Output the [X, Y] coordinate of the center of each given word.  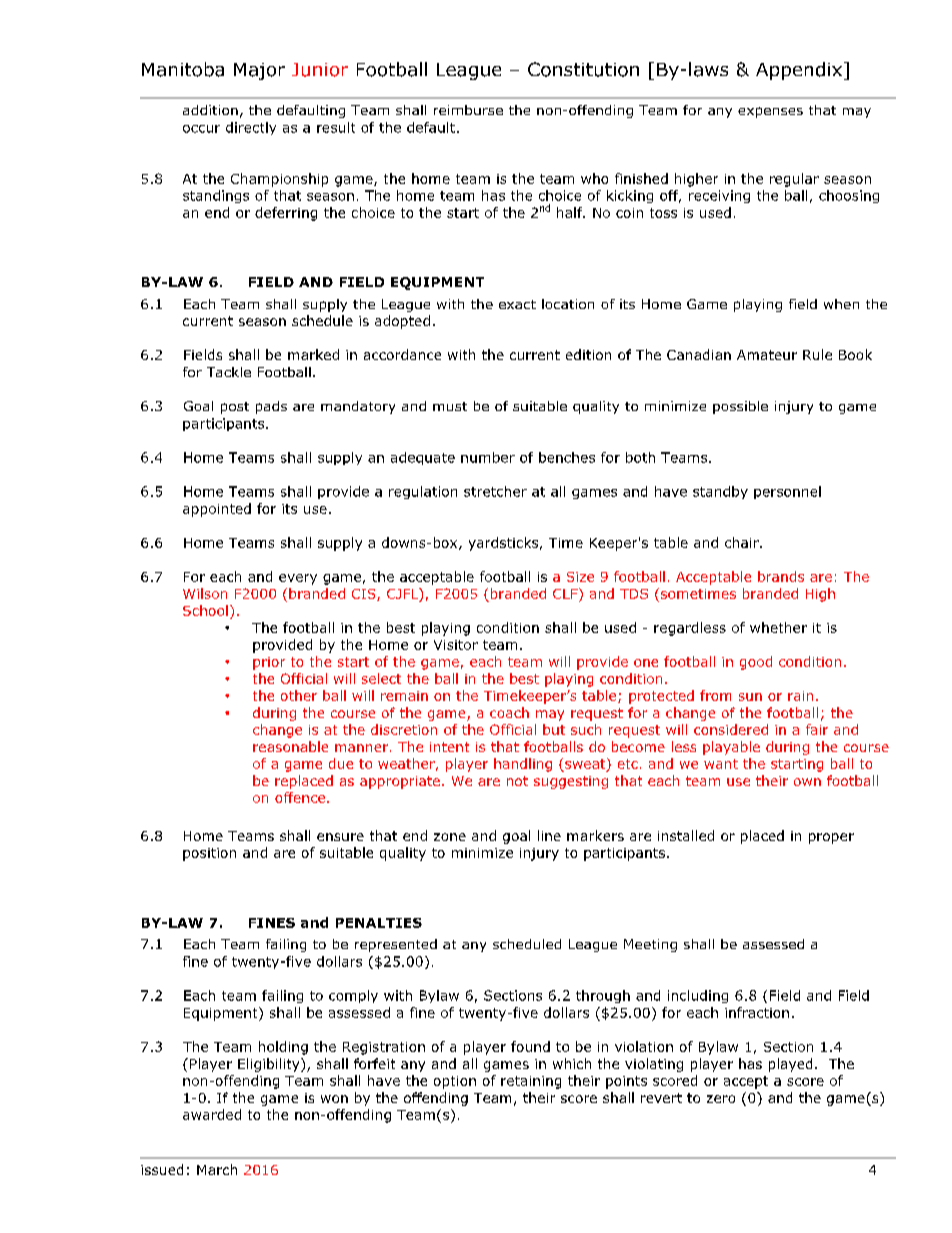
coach [509, 712]
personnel [787, 492]
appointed [217, 510]
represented [396, 945]
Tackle [229, 372]
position [209, 854]
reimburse [468, 110]
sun [750, 697]
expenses [770, 112]
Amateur [767, 355]
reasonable [290, 746]
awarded [212, 1114]
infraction [757, 1012]
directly [251, 128]
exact [517, 304]
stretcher [495, 491]
